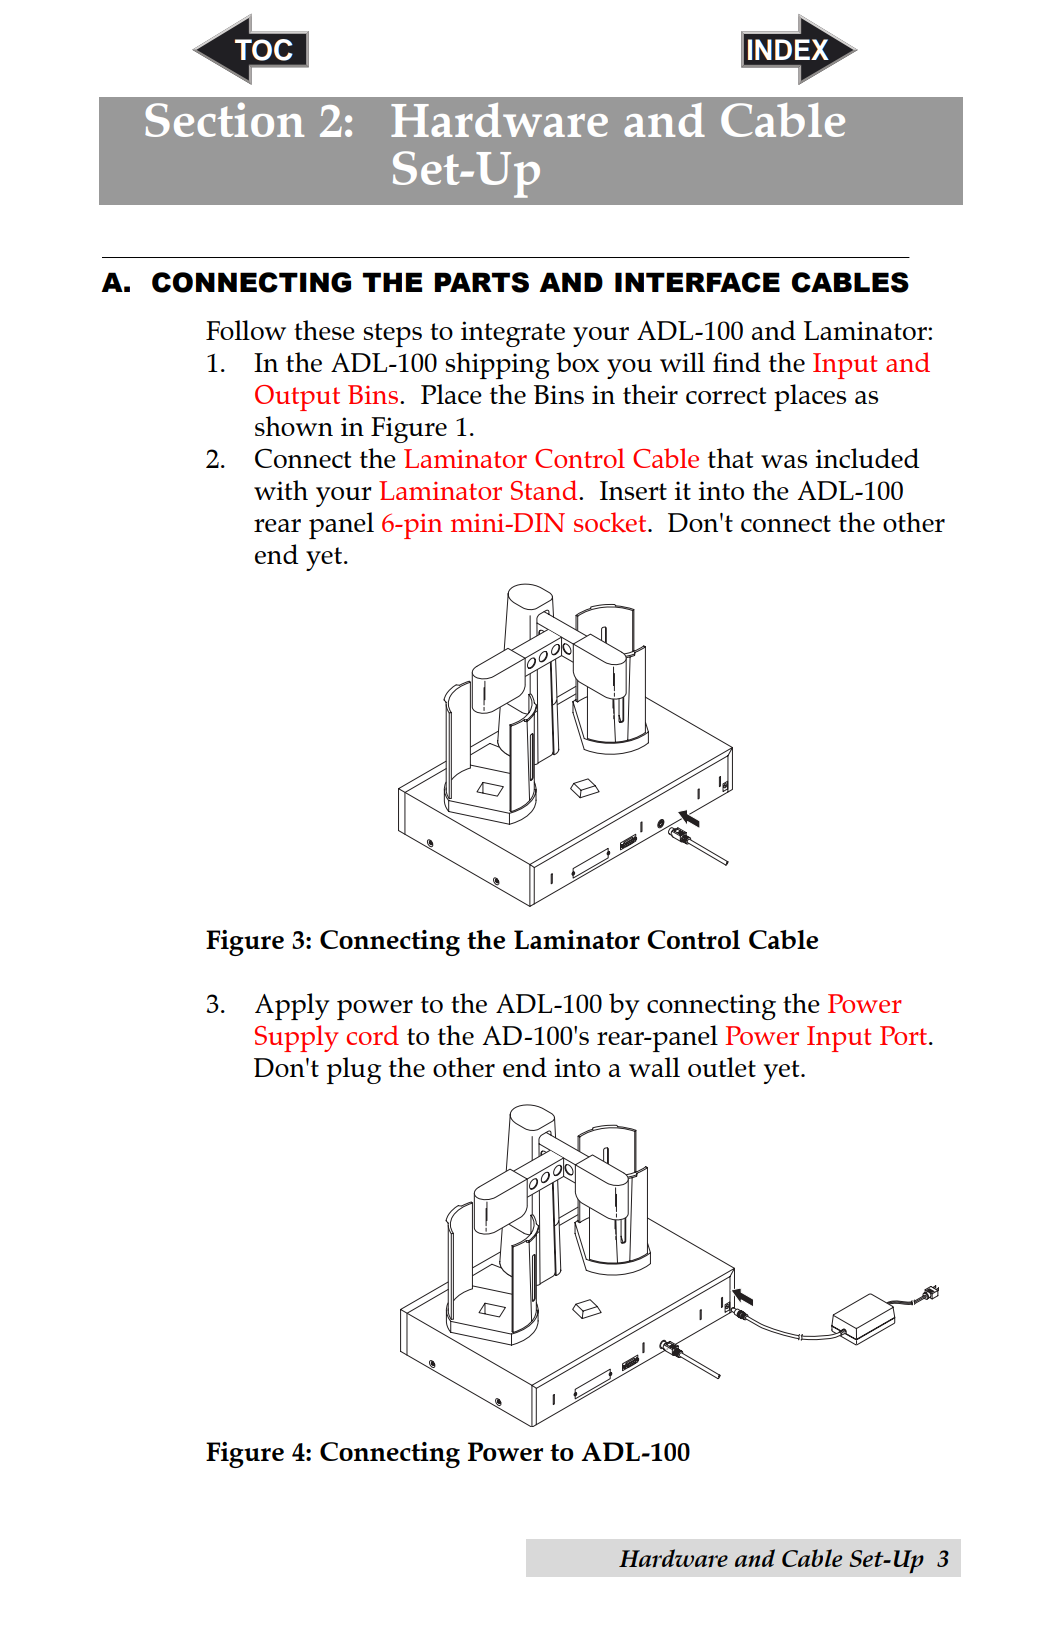 The height and width of the screenshot is (1634, 1057). What do you see at coordinates (281, 490) in the screenshot?
I see `with` at bounding box center [281, 490].
